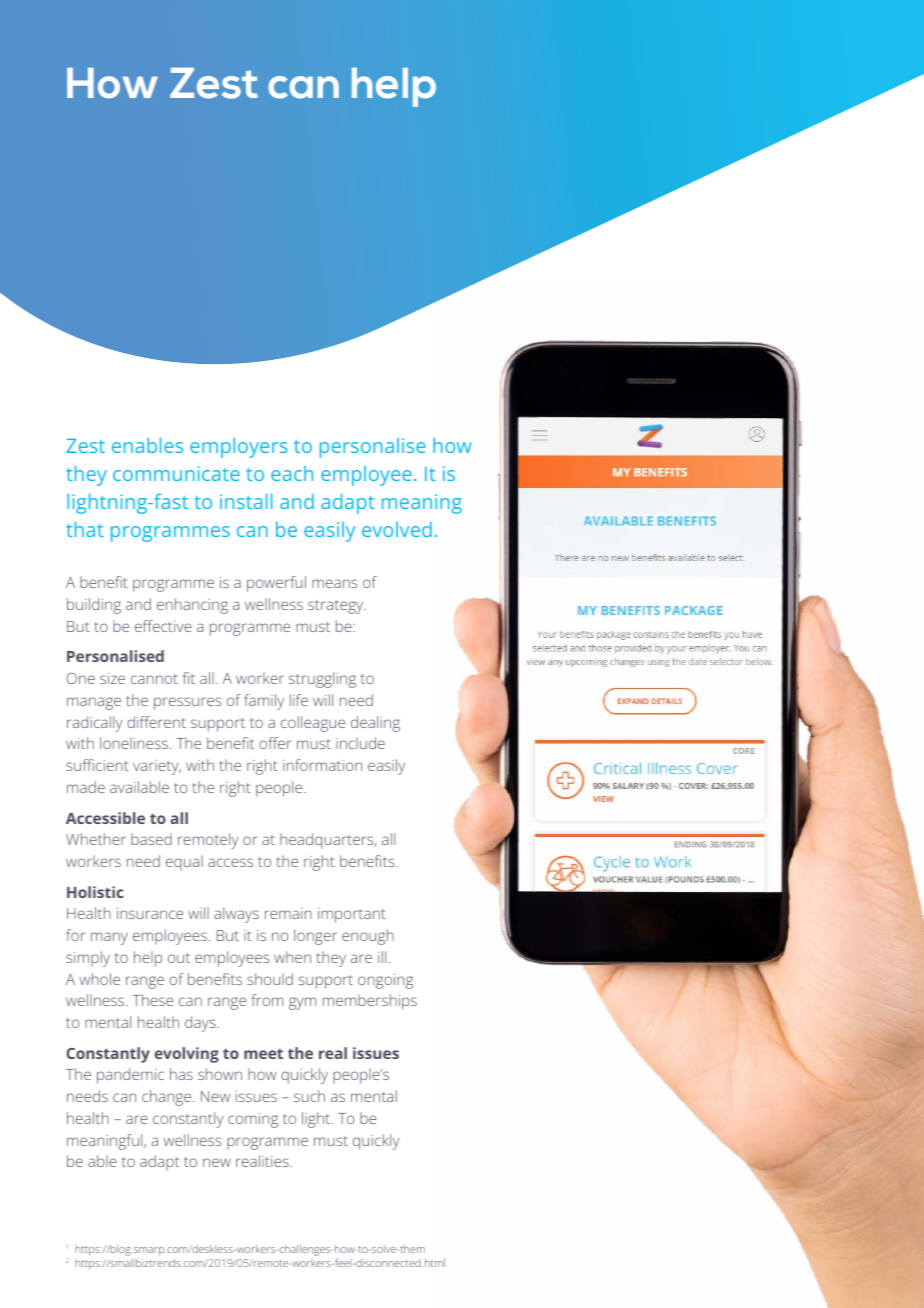 The width and height of the page is (924, 1308). Describe the element at coordinates (238, 448) in the page. I see `employers` at that location.
